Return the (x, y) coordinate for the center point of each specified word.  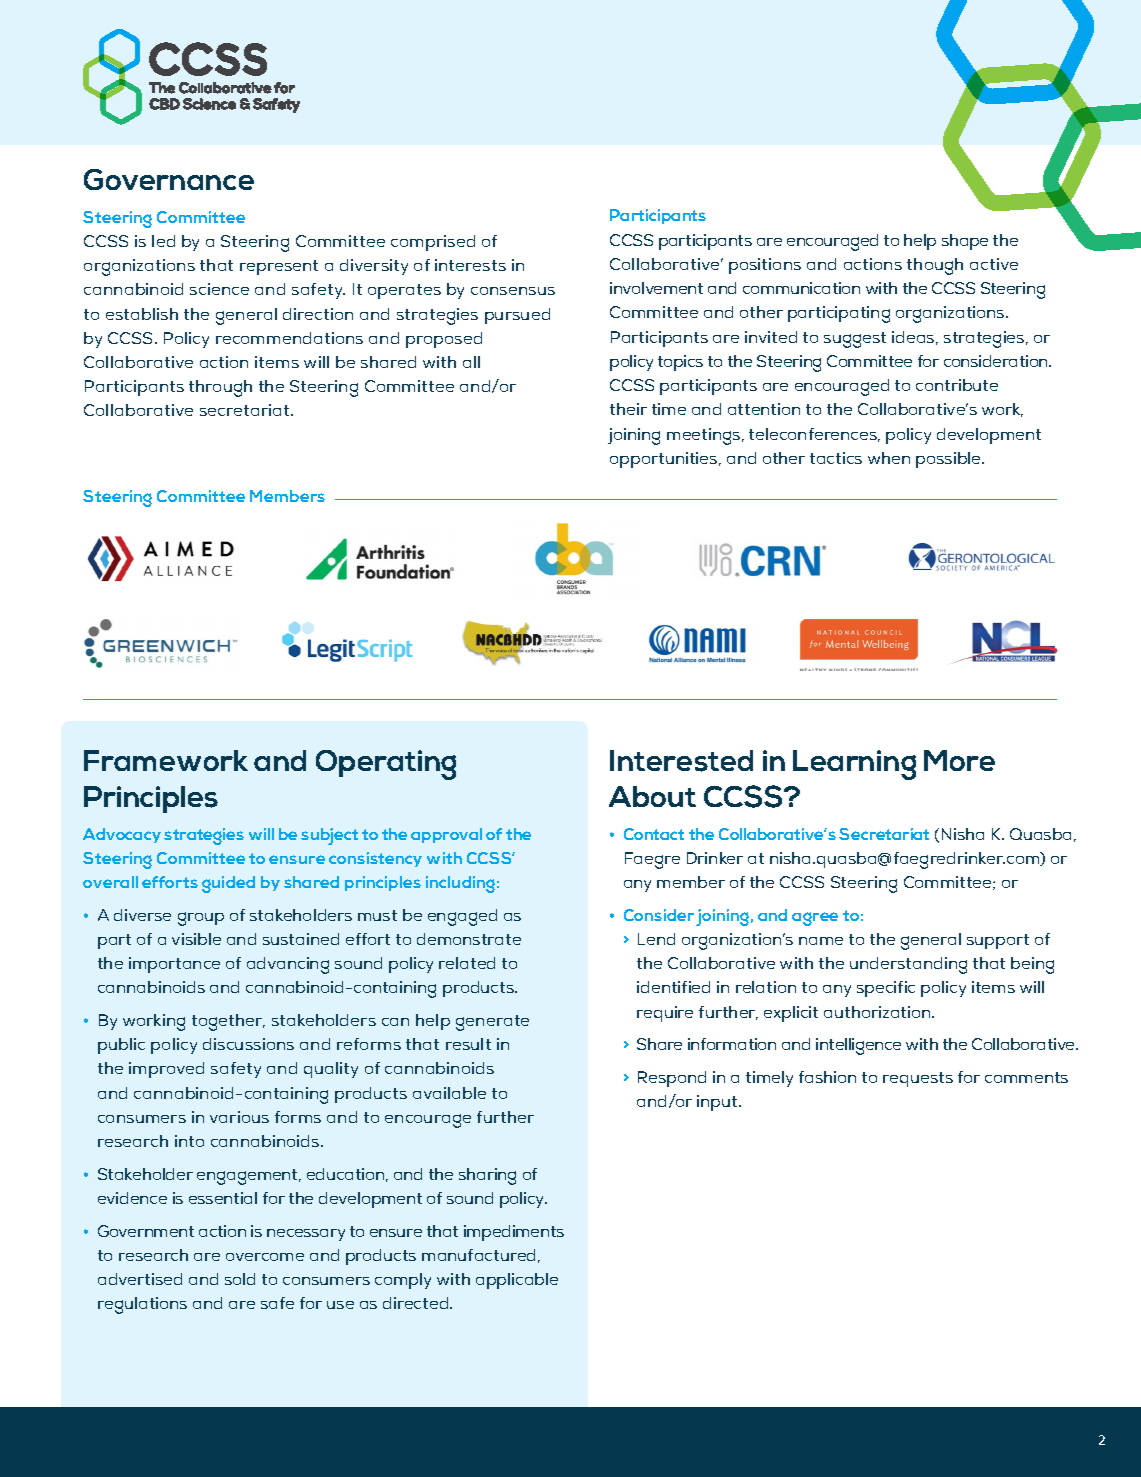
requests (918, 1079)
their (628, 409)
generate (492, 1023)
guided (228, 884)
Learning (854, 765)
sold (240, 1279)
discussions (248, 1044)
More (959, 760)
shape (965, 242)
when (889, 458)
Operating (386, 765)
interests (470, 265)
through (220, 388)
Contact (654, 834)
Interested (681, 761)
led (163, 241)
